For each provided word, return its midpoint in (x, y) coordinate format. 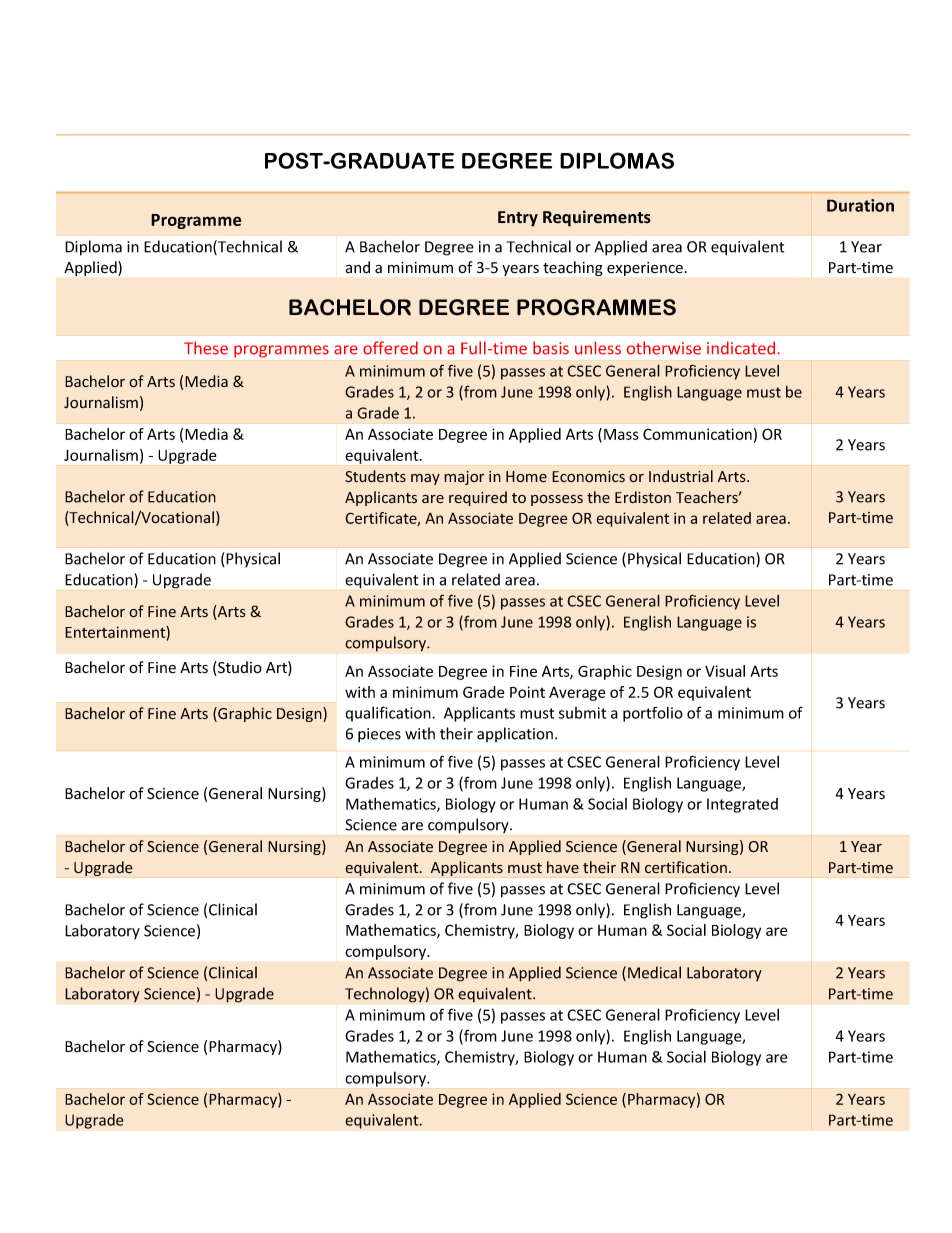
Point (527, 692)
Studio (239, 668)
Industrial (681, 476)
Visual (725, 671)
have (563, 867)
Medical (654, 972)
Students (375, 476)
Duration (860, 205)
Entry (518, 219)
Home (526, 477)
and (357, 267)
